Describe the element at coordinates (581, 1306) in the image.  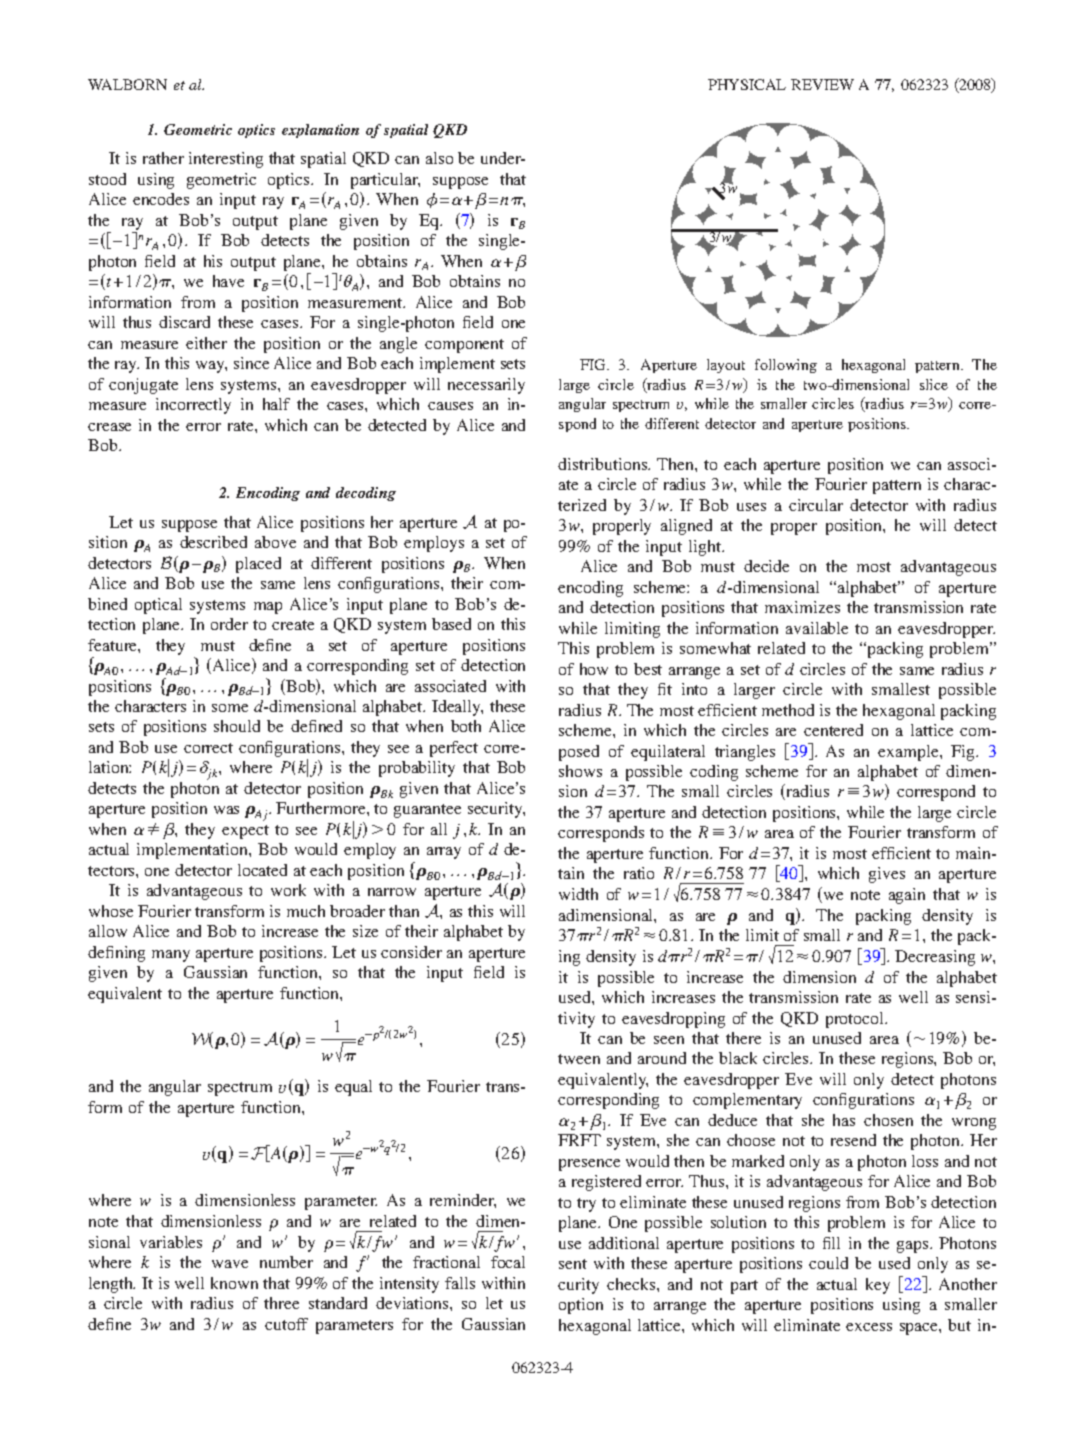
I see `option` at that location.
